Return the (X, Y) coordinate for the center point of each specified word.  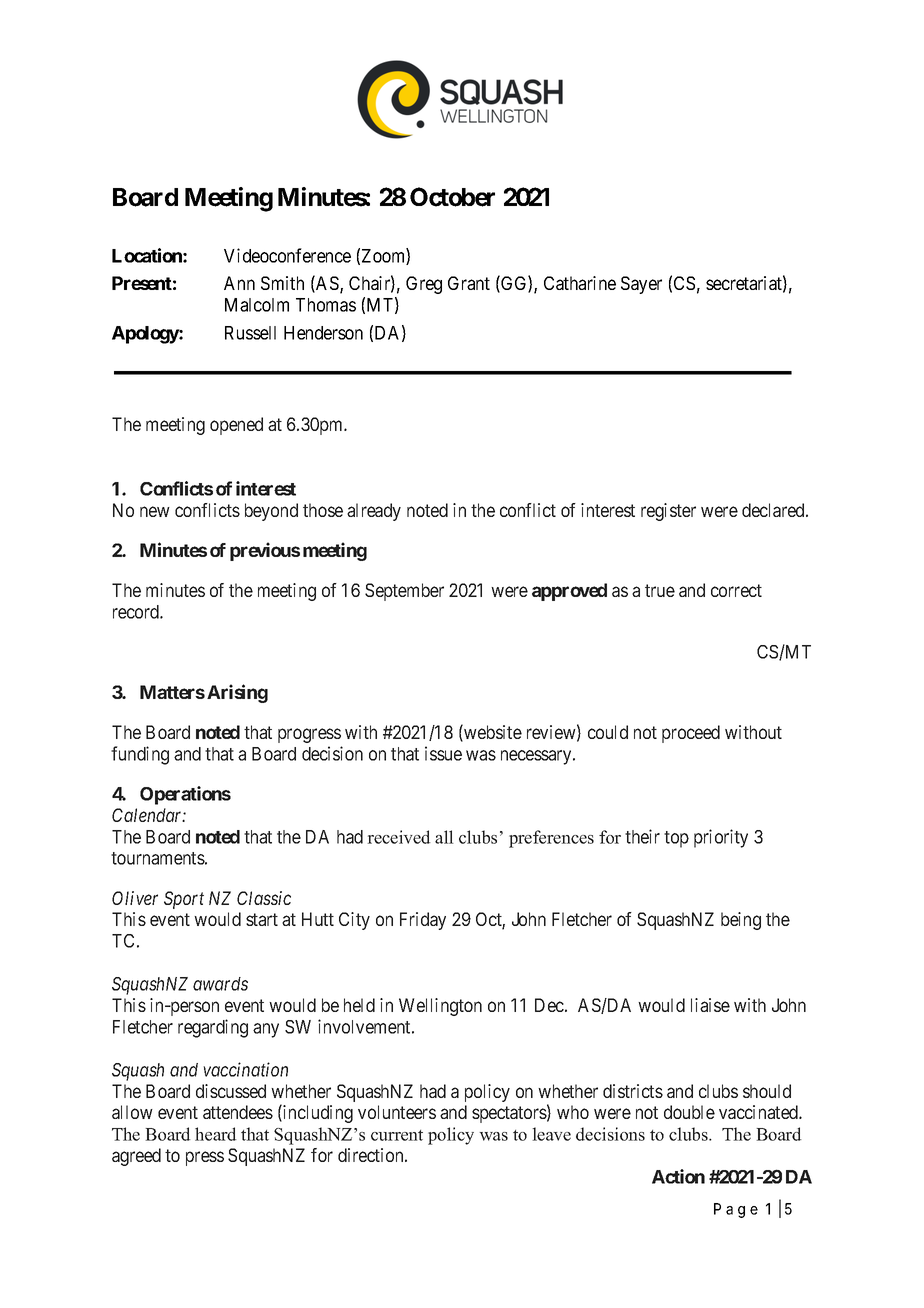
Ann (239, 283)
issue (443, 753)
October (452, 197)
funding (140, 755)
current (397, 1135)
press (205, 1158)
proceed (691, 734)
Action (678, 1176)
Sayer (641, 285)
